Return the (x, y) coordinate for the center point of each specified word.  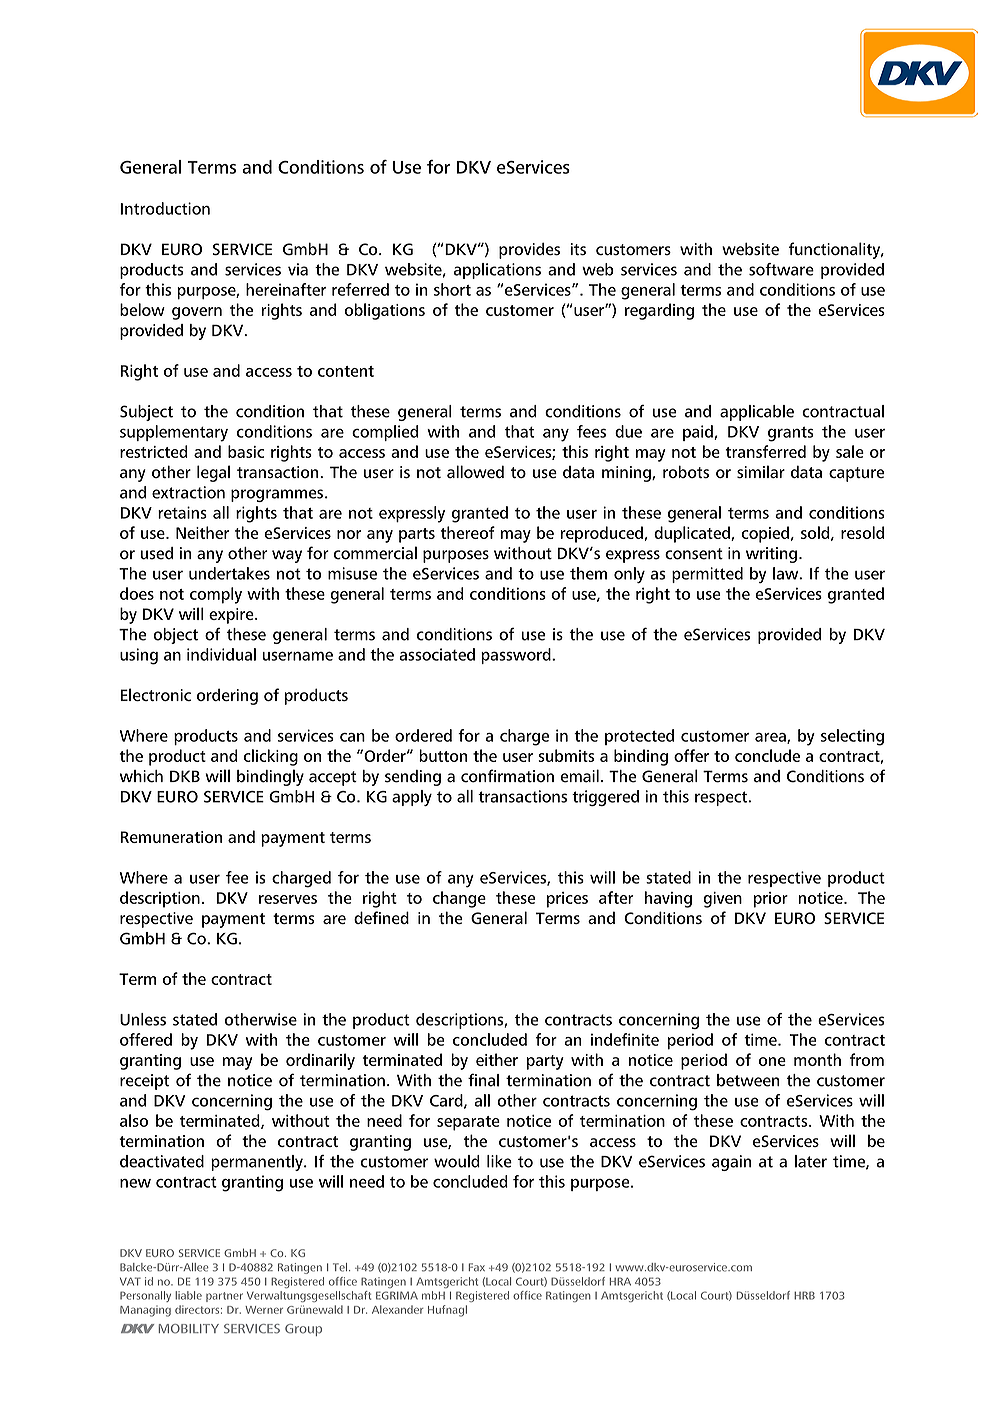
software (781, 269)
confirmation (507, 776)
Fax (477, 1267)
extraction (188, 492)
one (772, 1061)
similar (761, 471)
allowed (475, 471)
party (545, 1062)
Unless (143, 1019)
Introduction (165, 208)
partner (224, 1297)
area (771, 738)
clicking (271, 757)
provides (529, 251)
